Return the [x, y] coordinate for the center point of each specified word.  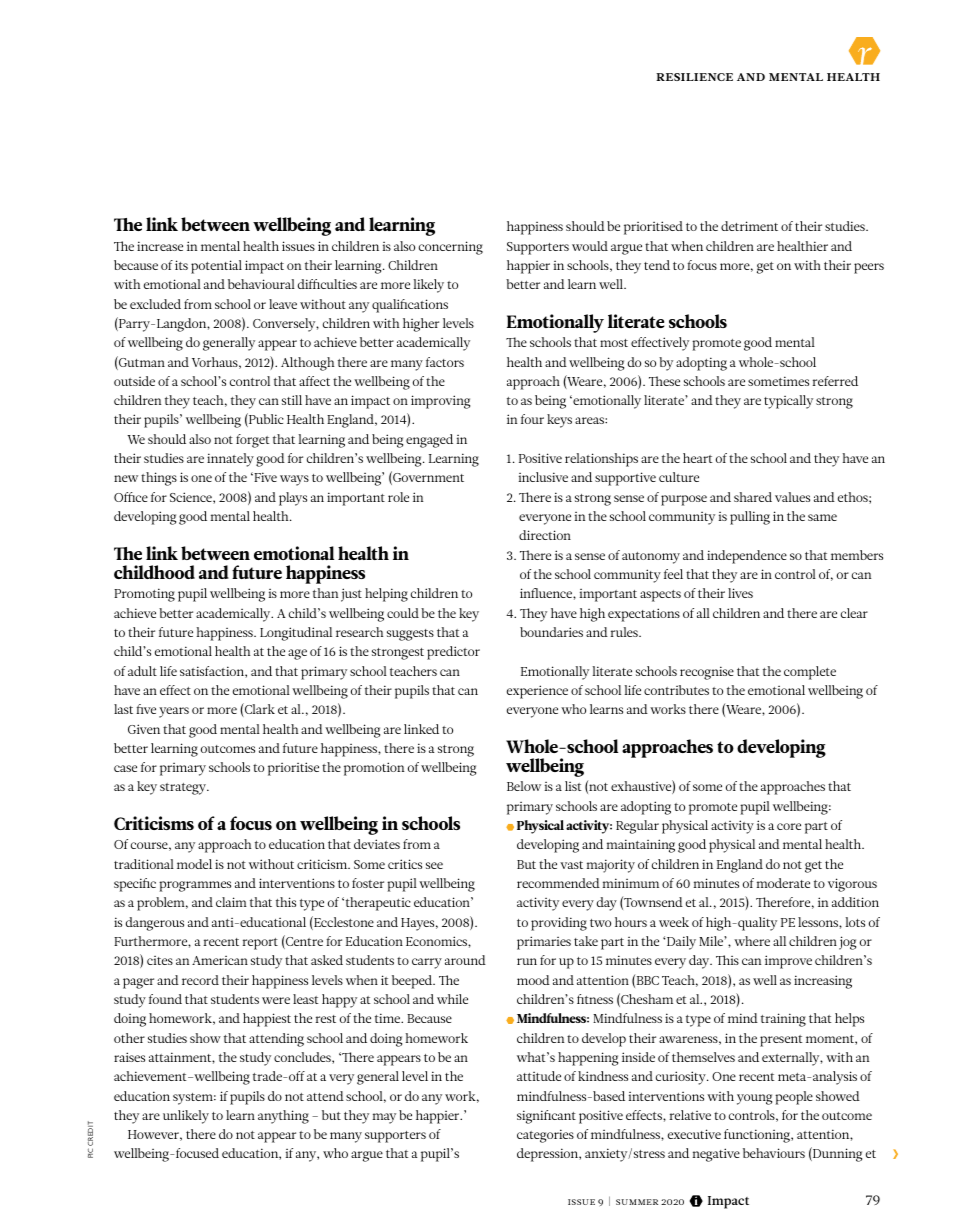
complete [810, 673]
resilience [694, 77]
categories [545, 1136]
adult [142, 671]
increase [160, 246]
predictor [453, 653]
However [155, 1135]
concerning [451, 248]
